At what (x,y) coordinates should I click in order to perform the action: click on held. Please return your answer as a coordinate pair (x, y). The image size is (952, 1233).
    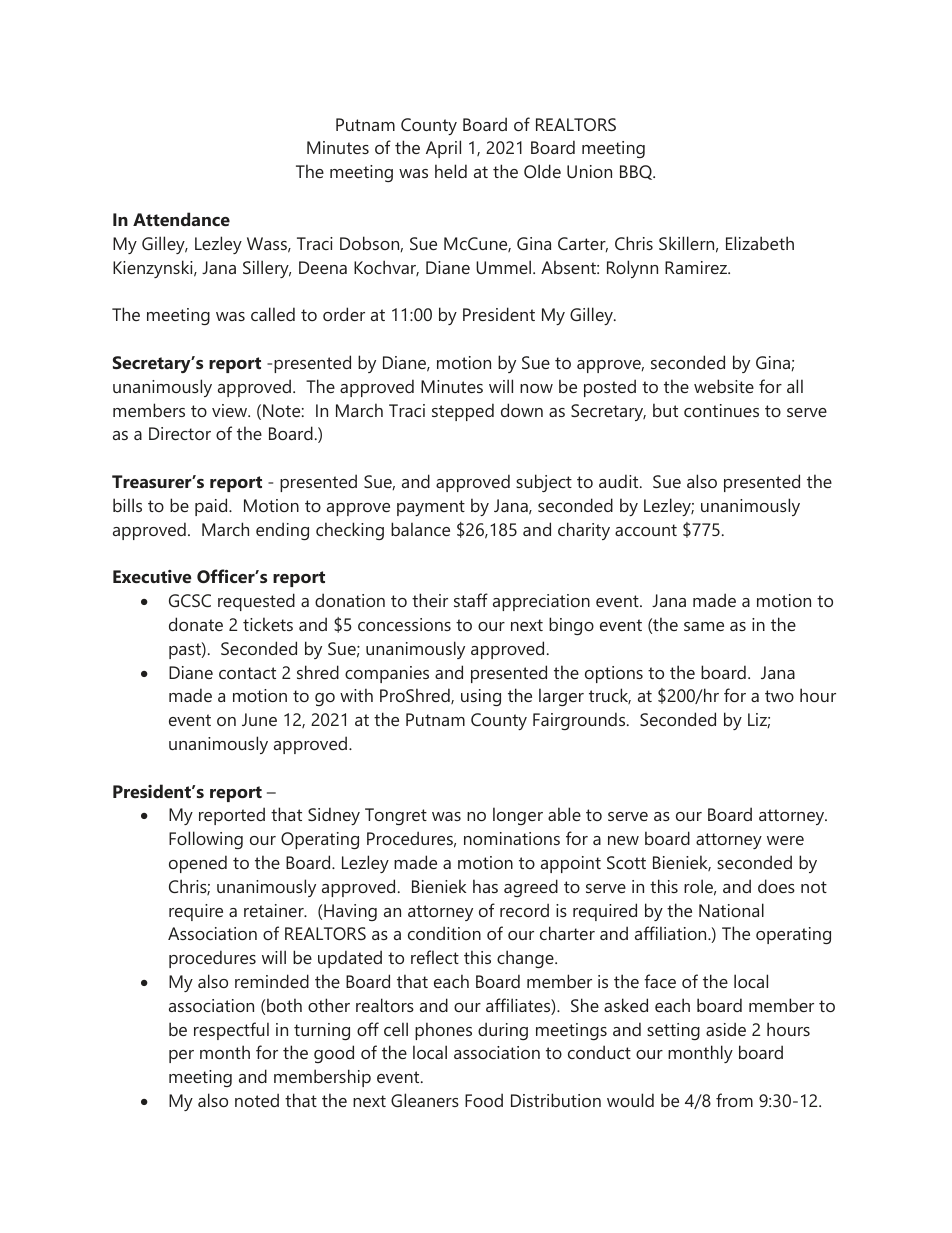
    Looking at the image, I should click on (451, 171).
